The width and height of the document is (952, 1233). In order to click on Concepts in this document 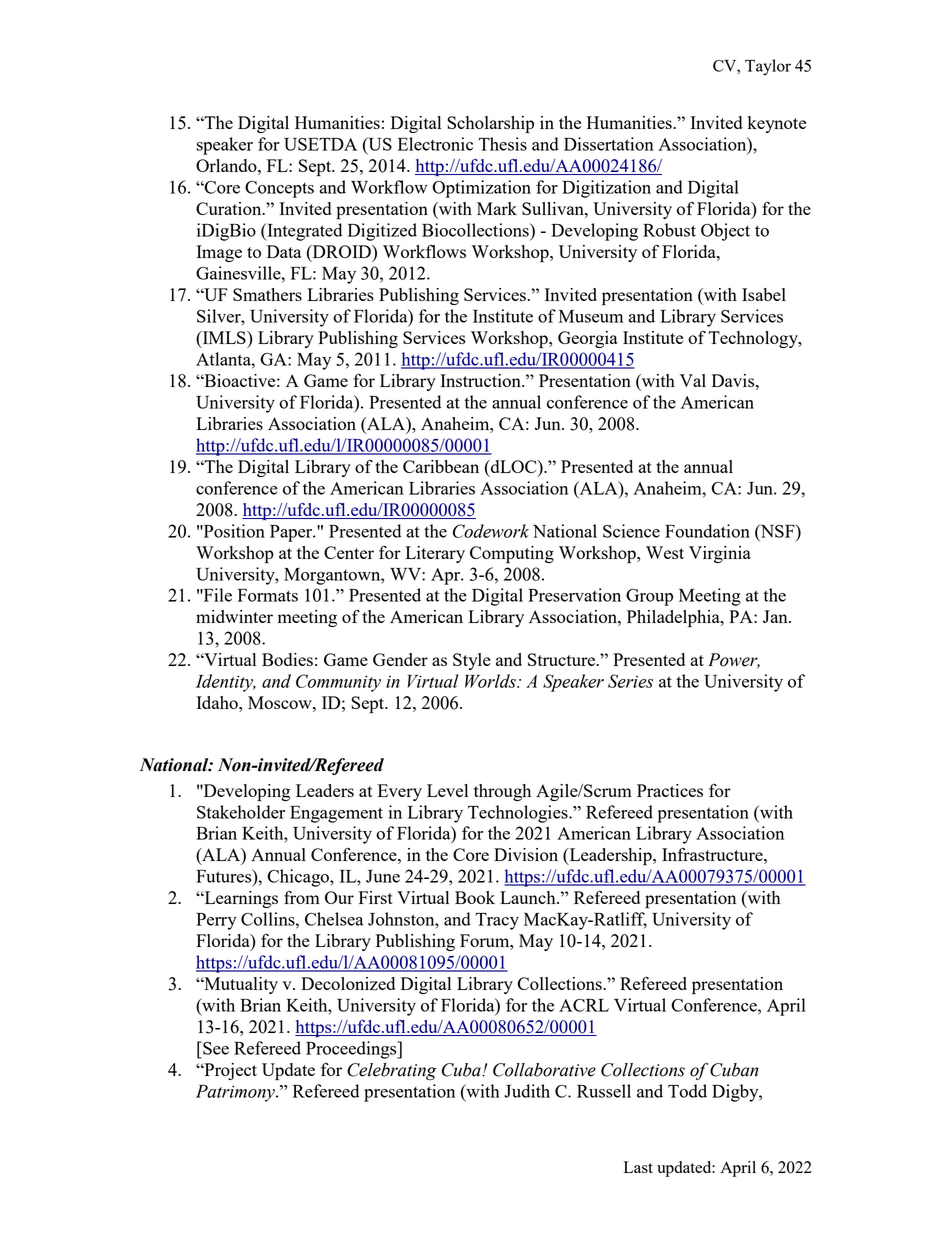, I will do `click(279, 189)`.
